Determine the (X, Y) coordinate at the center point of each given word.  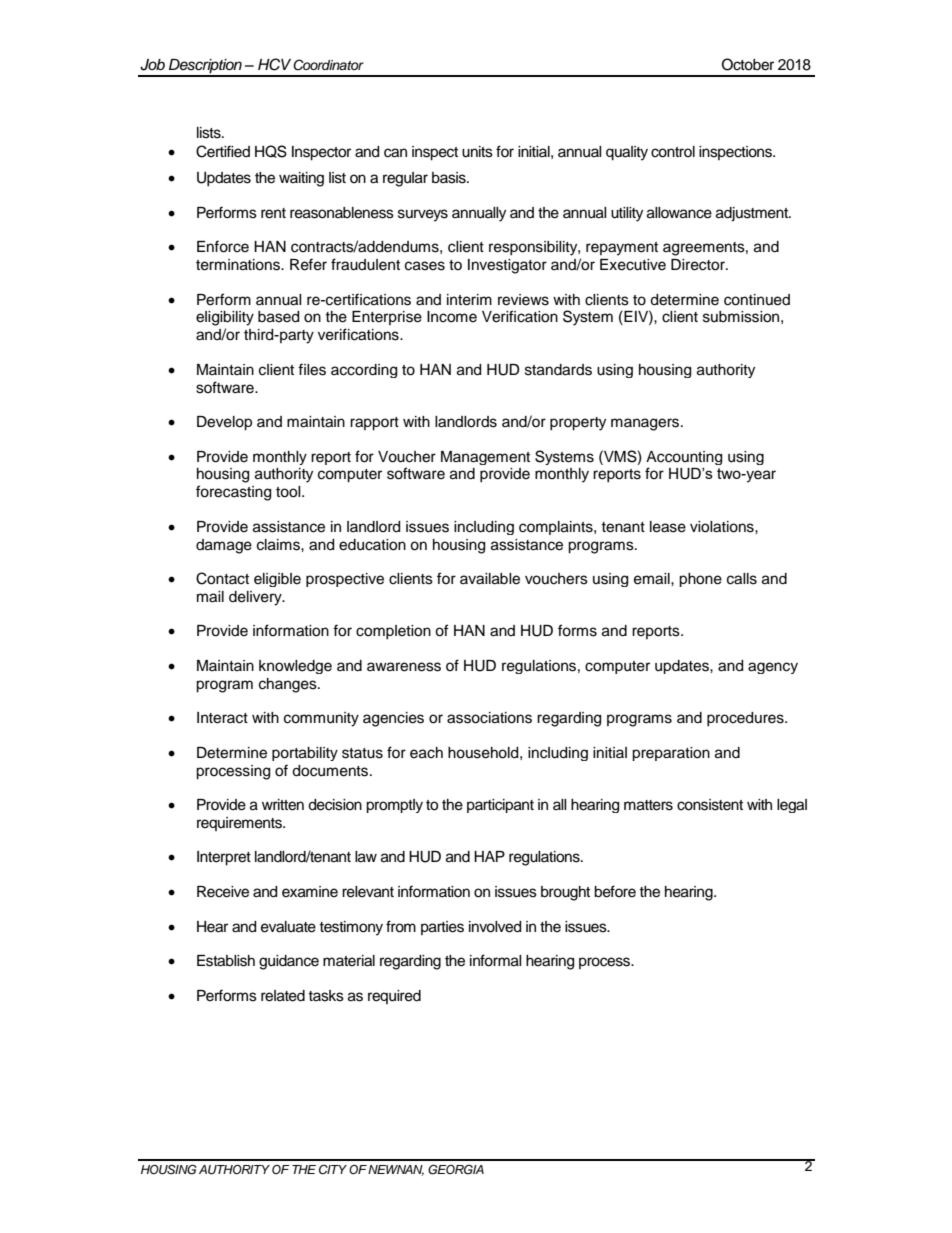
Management (485, 458)
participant (500, 806)
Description (205, 67)
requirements (240, 824)
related (283, 996)
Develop (224, 423)
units (477, 152)
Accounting (684, 459)
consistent (710, 805)
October (748, 64)
